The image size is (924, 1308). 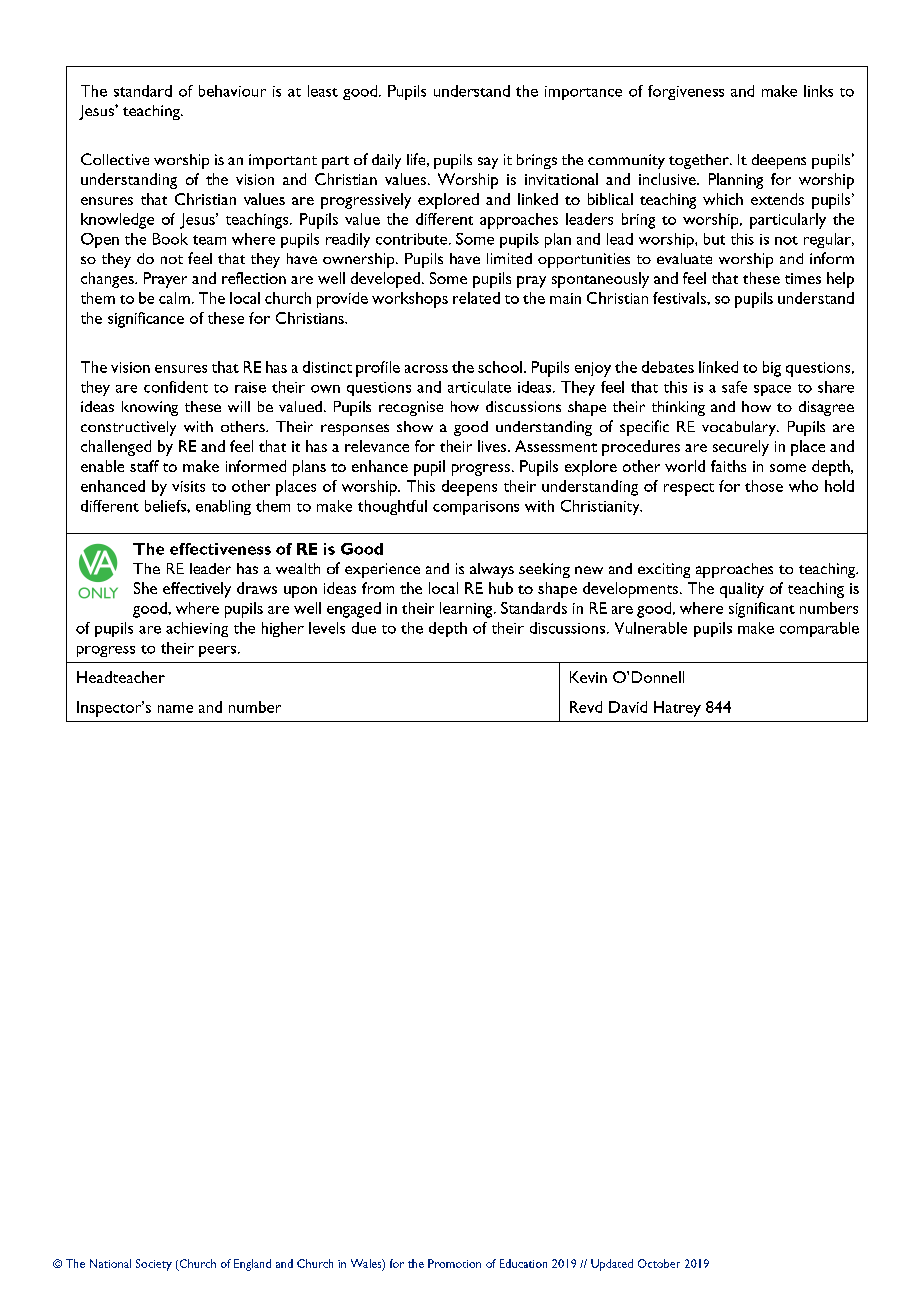 I want to click on confident, so click(x=176, y=387).
